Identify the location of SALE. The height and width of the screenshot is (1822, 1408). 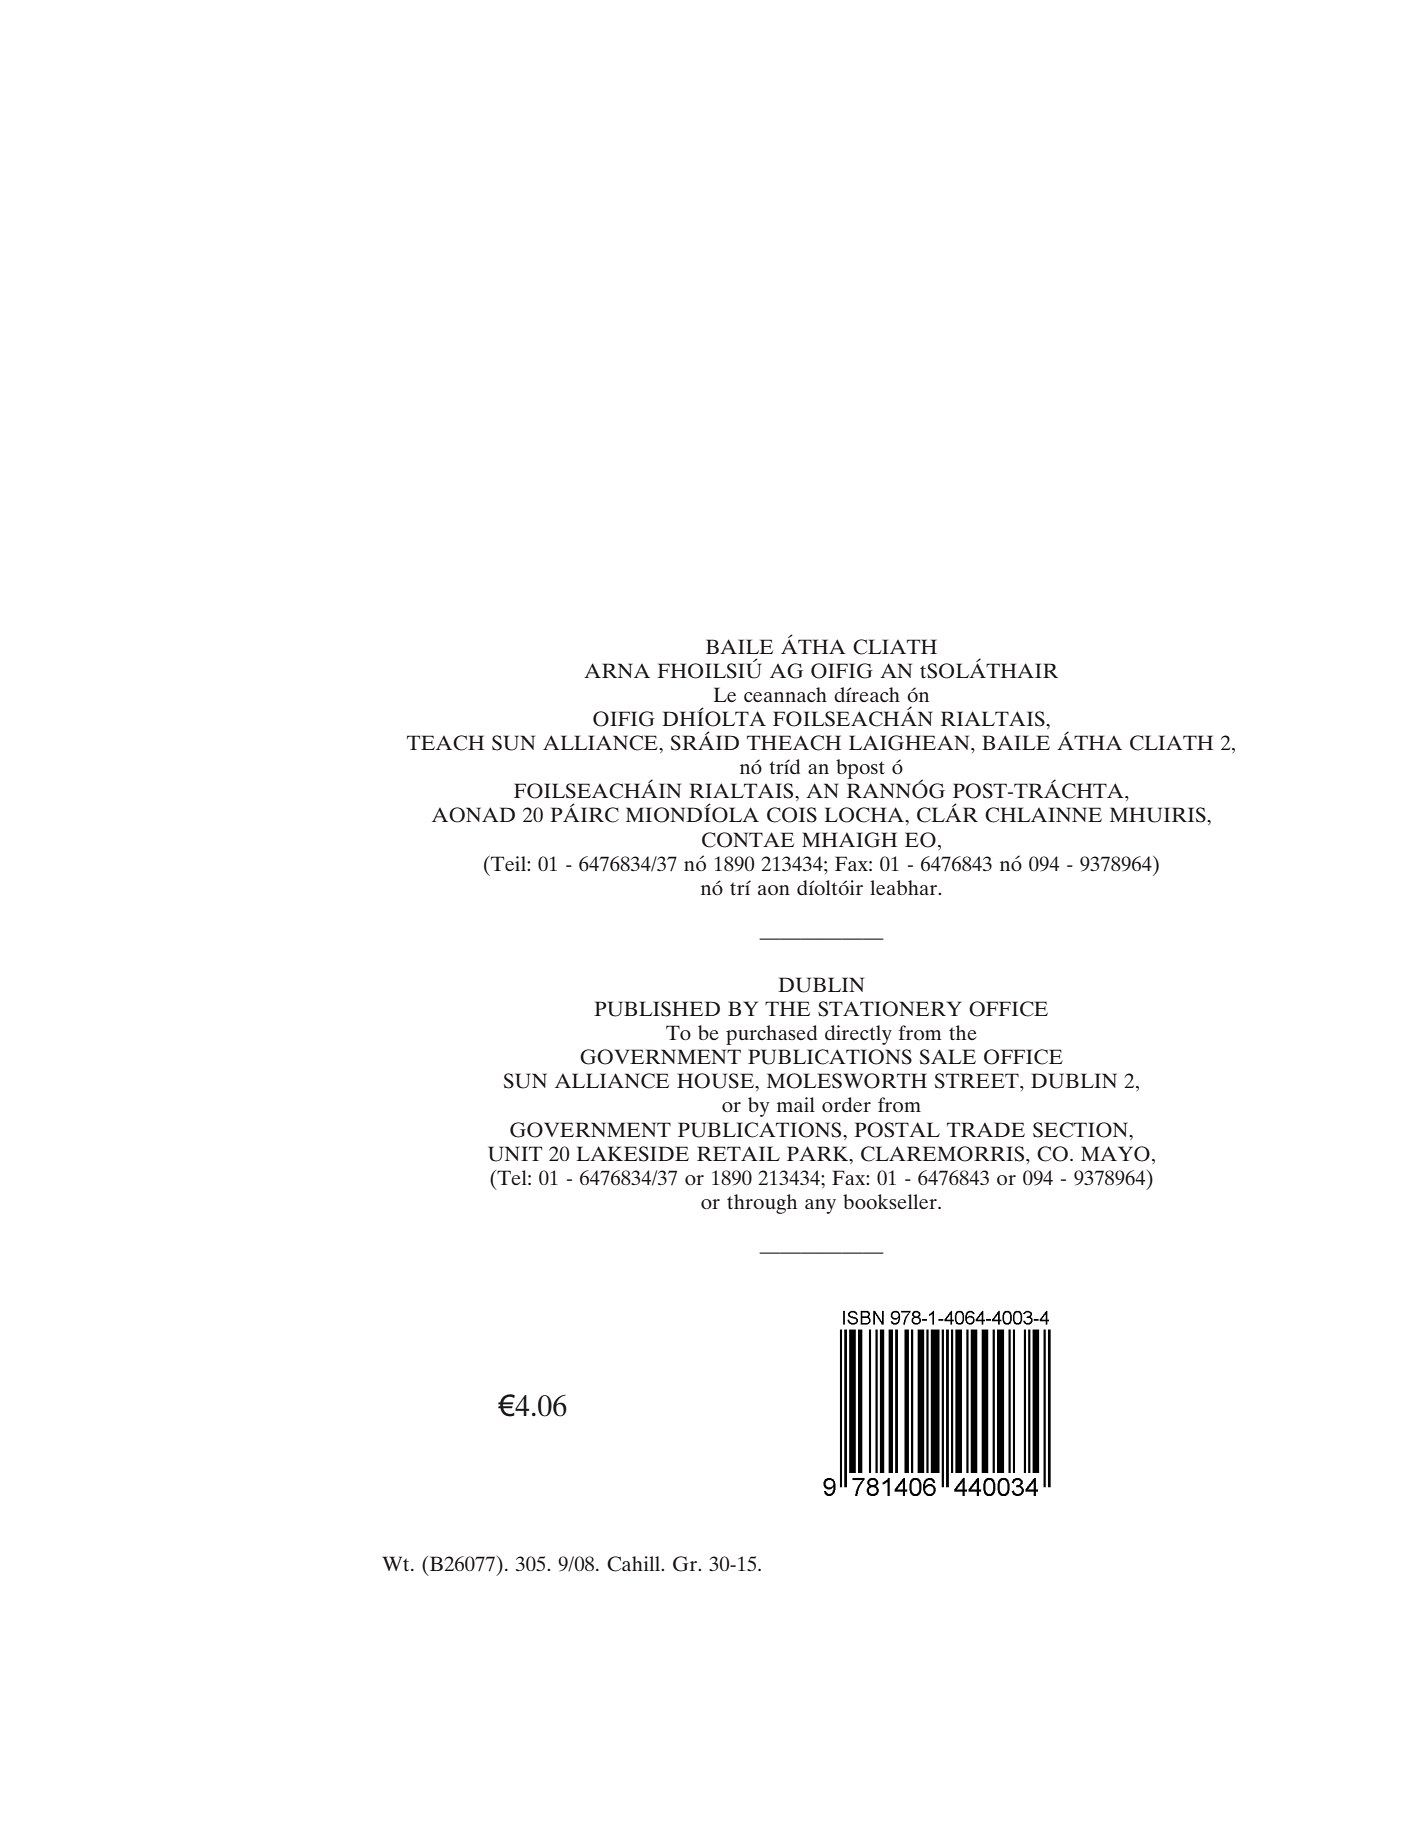
(948, 1057).
